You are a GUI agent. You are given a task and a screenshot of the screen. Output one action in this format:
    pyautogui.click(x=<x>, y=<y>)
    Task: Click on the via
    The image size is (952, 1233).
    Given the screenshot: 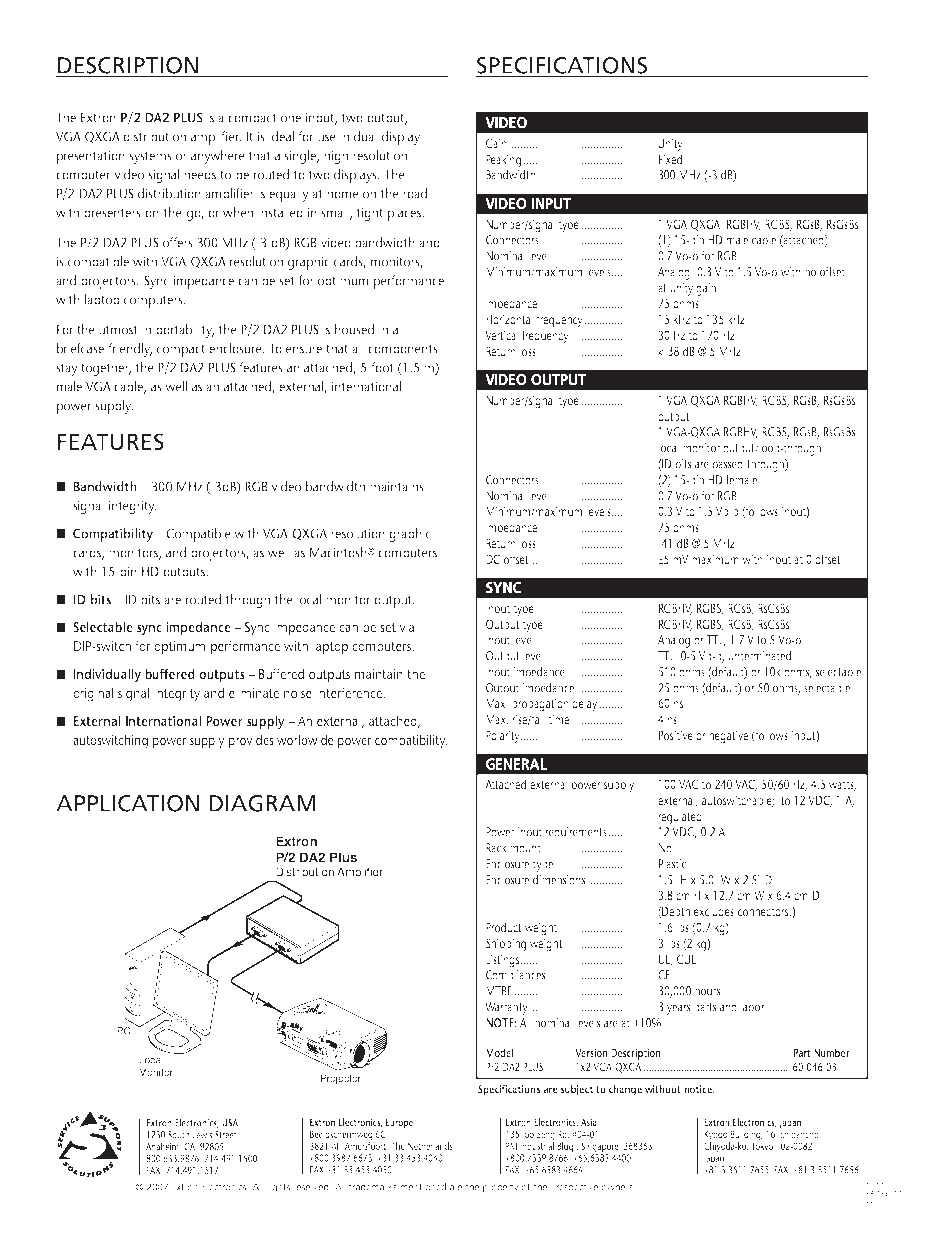 What is the action you would take?
    pyautogui.click(x=406, y=627)
